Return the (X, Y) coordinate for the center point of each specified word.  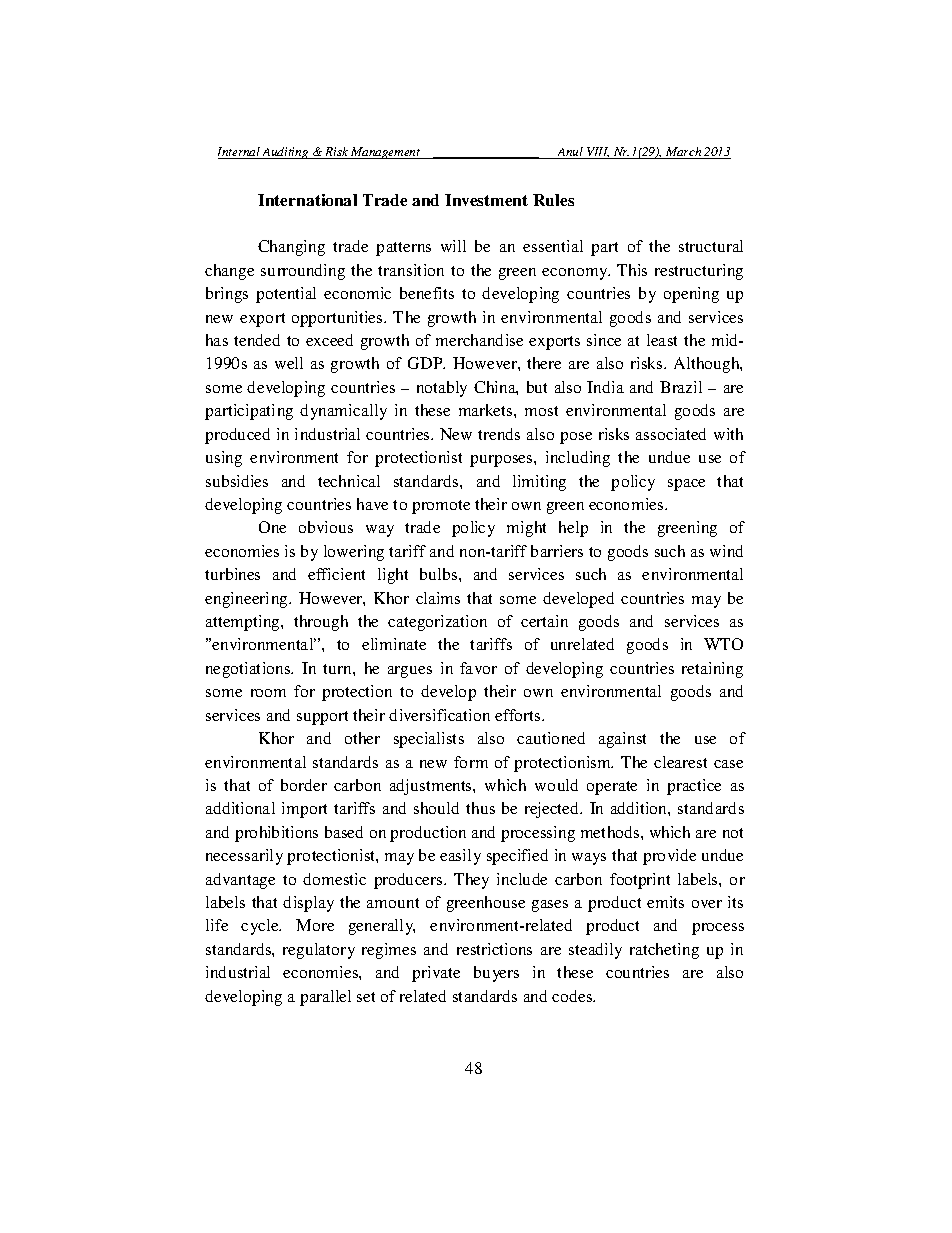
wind (726, 551)
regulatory (319, 951)
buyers (496, 974)
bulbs (440, 574)
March (684, 153)
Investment (486, 200)
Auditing (286, 153)
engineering (247, 600)
